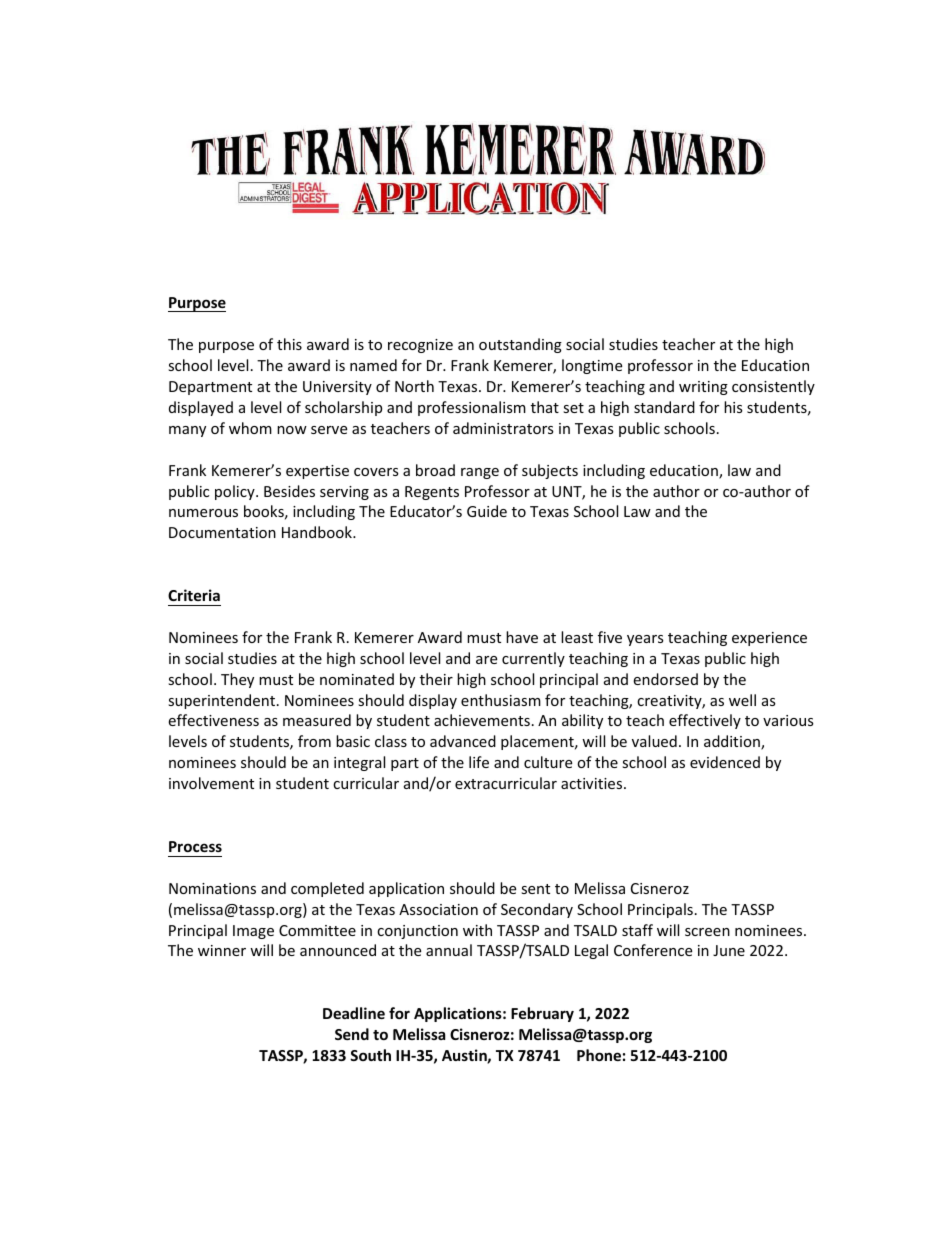 This screenshot has width=952, height=1233. What do you see at coordinates (520, 345) in the screenshot?
I see `outstanding` at bounding box center [520, 345].
